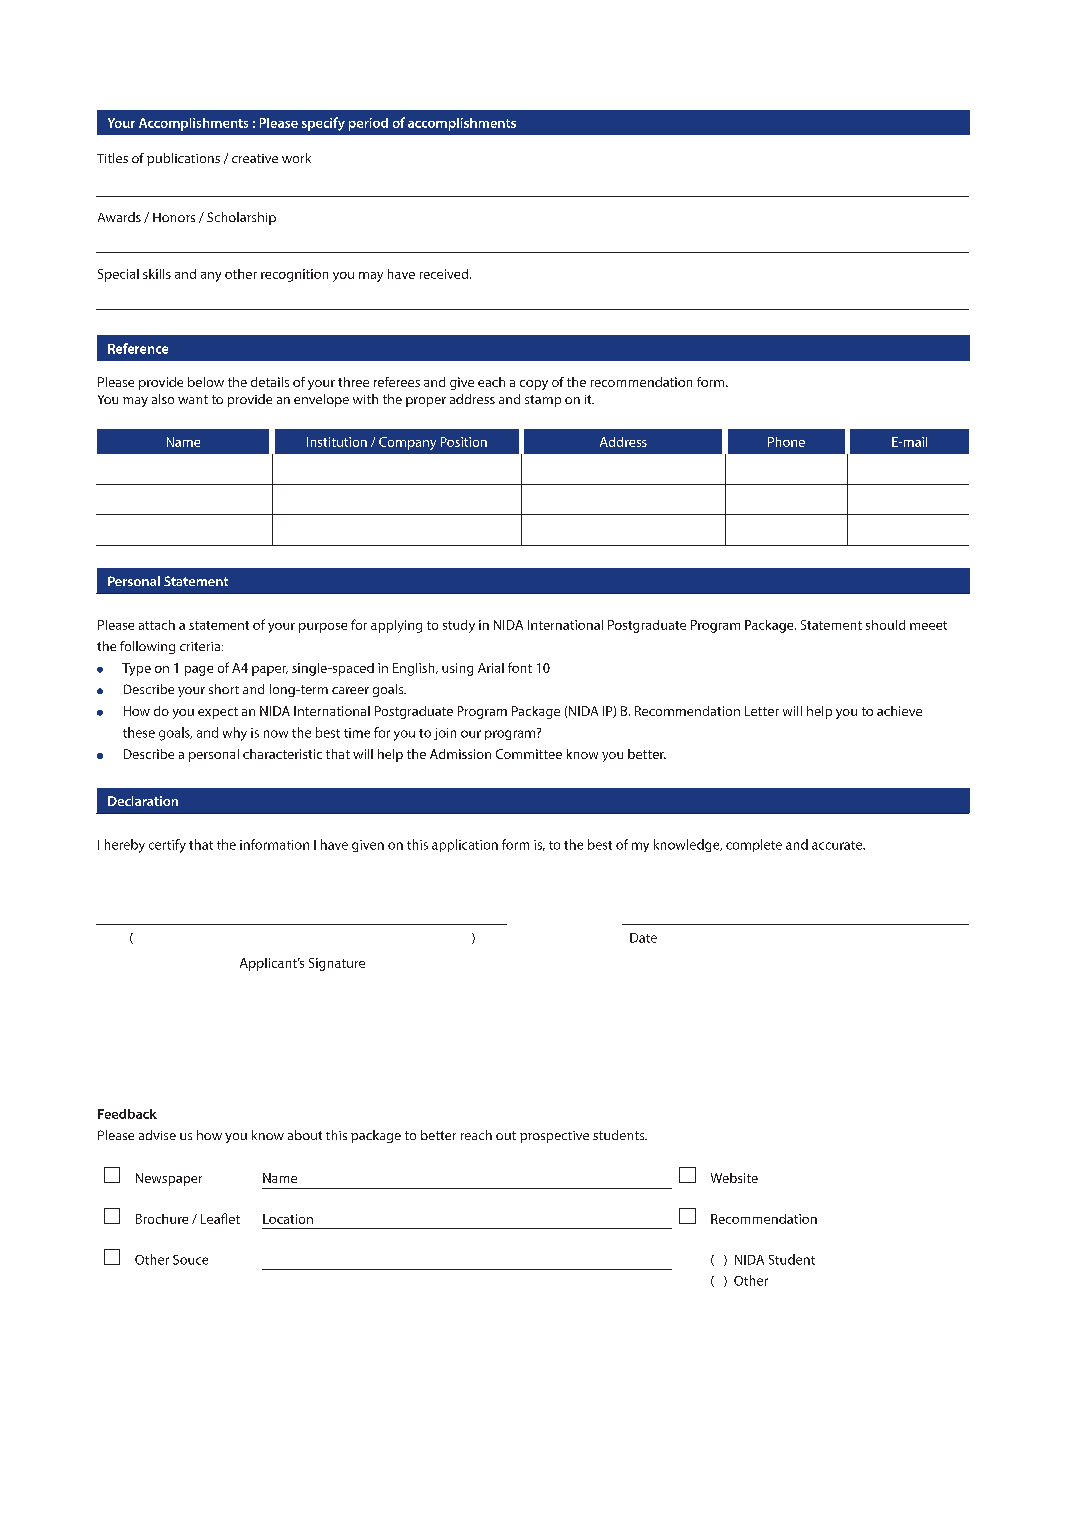 The height and width of the screenshot is (1513, 1069). I want to click on want, so click(193, 399).
